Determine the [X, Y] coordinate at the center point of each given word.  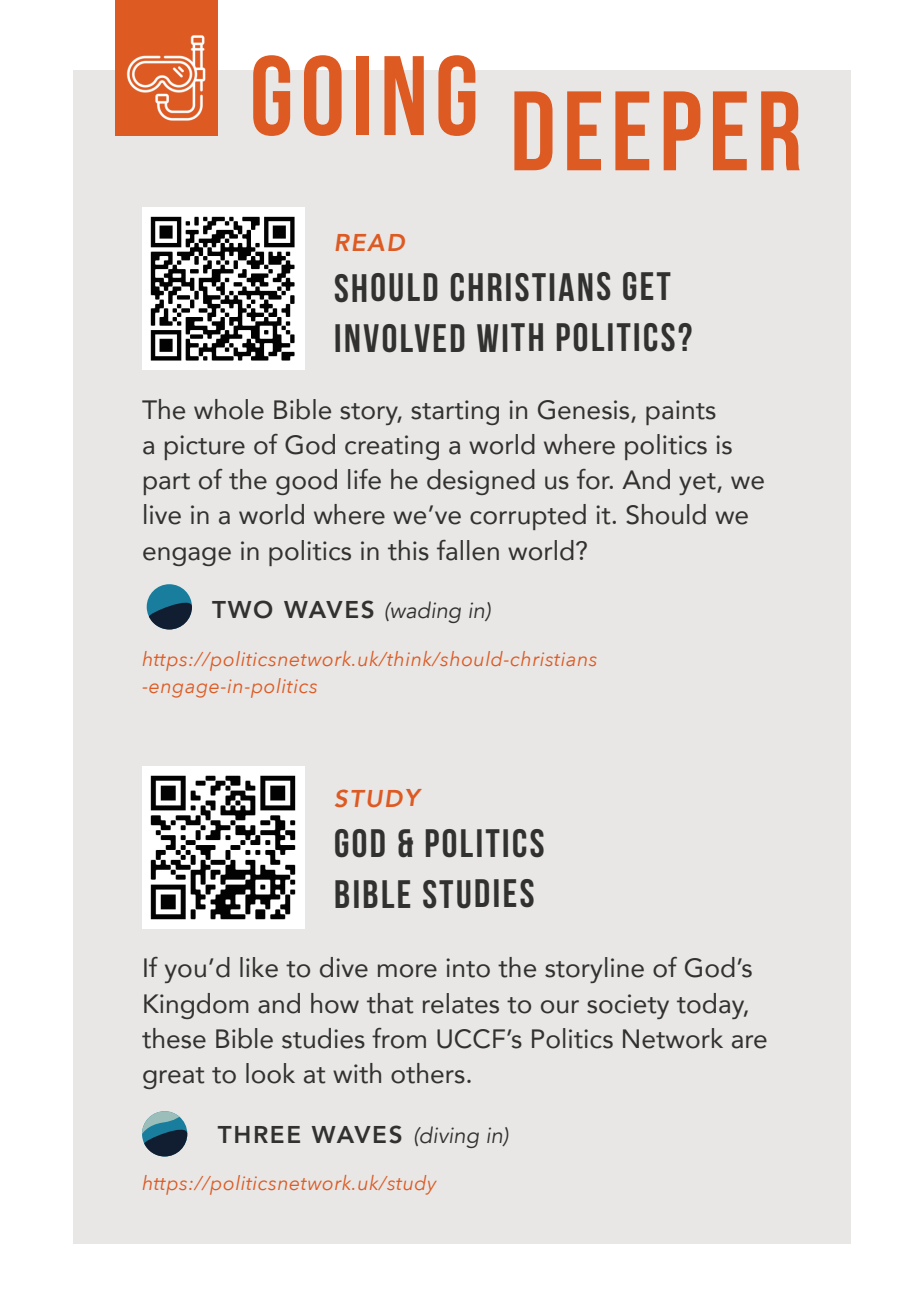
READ [370, 242]
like [259, 967]
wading [425, 612]
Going [364, 95]
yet [698, 484]
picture [205, 447]
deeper [657, 130]
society [628, 1006]
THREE [259, 1134]
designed [481, 482]
